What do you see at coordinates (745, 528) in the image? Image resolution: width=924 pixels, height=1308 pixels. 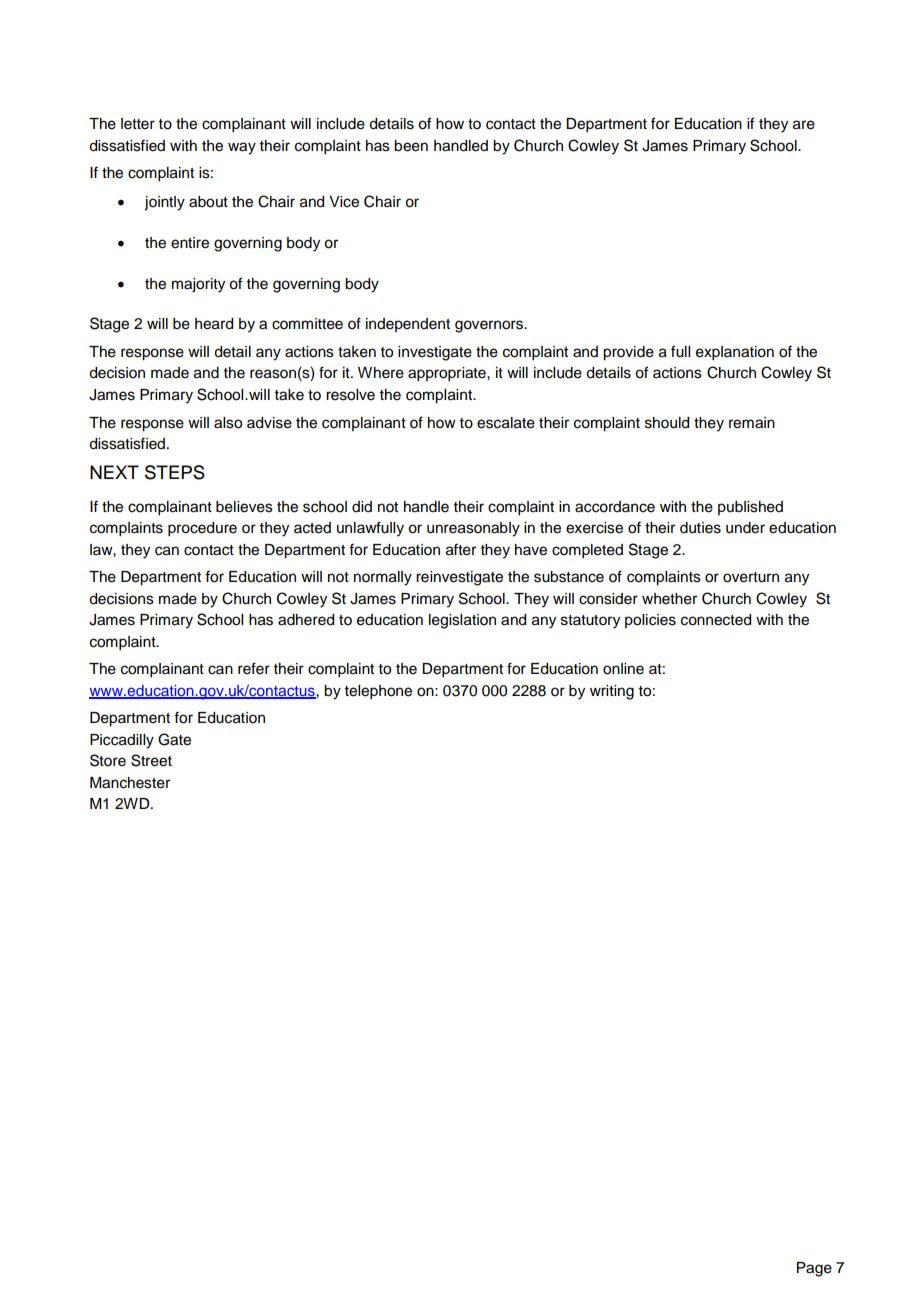 I see `under` at bounding box center [745, 528].
